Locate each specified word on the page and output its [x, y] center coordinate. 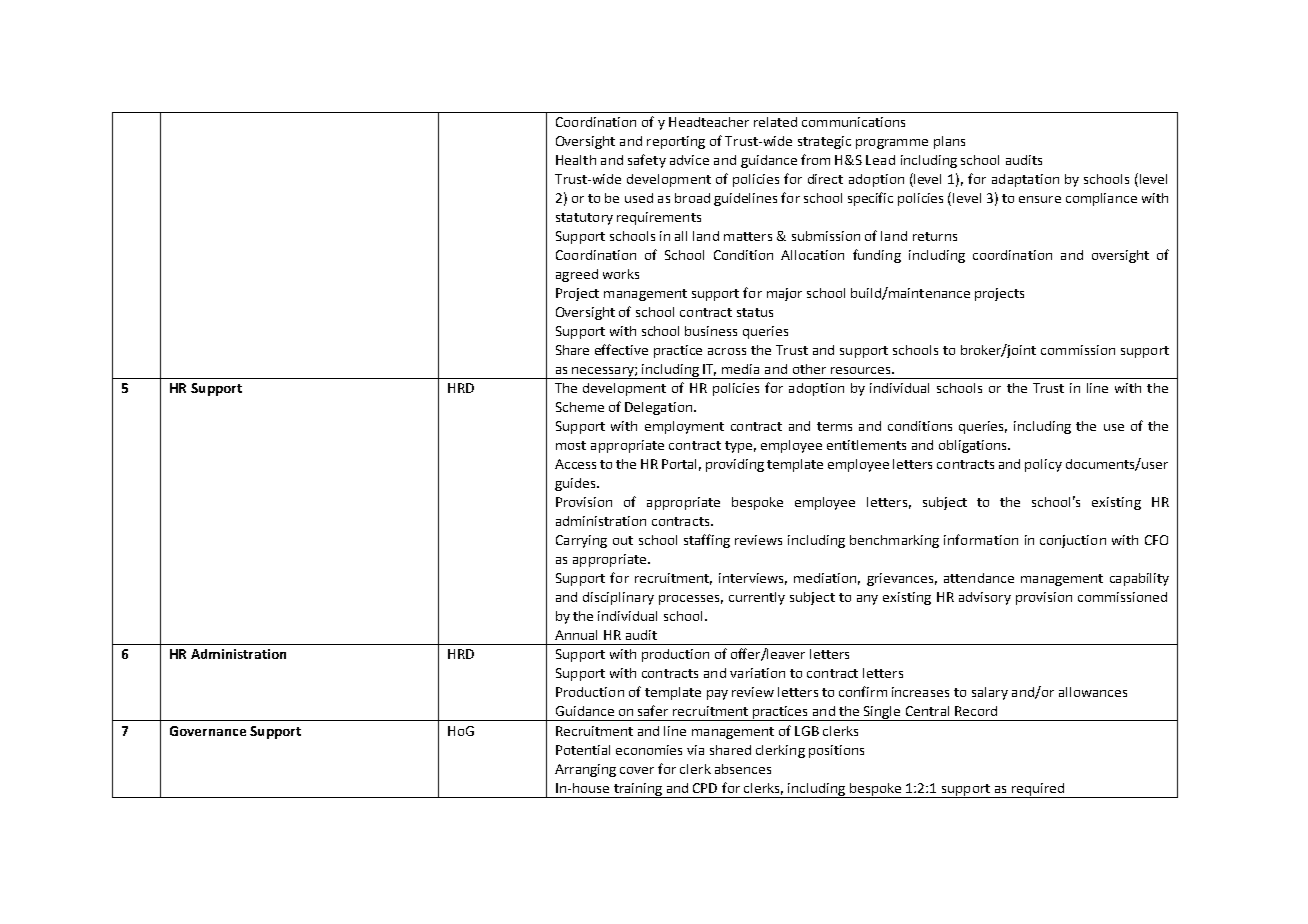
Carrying [581, 541]
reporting [676, 142]
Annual [576, 635]
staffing [707, 541]
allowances [1093, 692]
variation [757, 673]
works [621, 274]
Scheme [580, 407]
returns [935, 236]
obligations [974, 446]
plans [949, 142]
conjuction [1073, 541]
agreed [577, 275]
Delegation [658, 408]
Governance [208, 731]
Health [576, 160]
